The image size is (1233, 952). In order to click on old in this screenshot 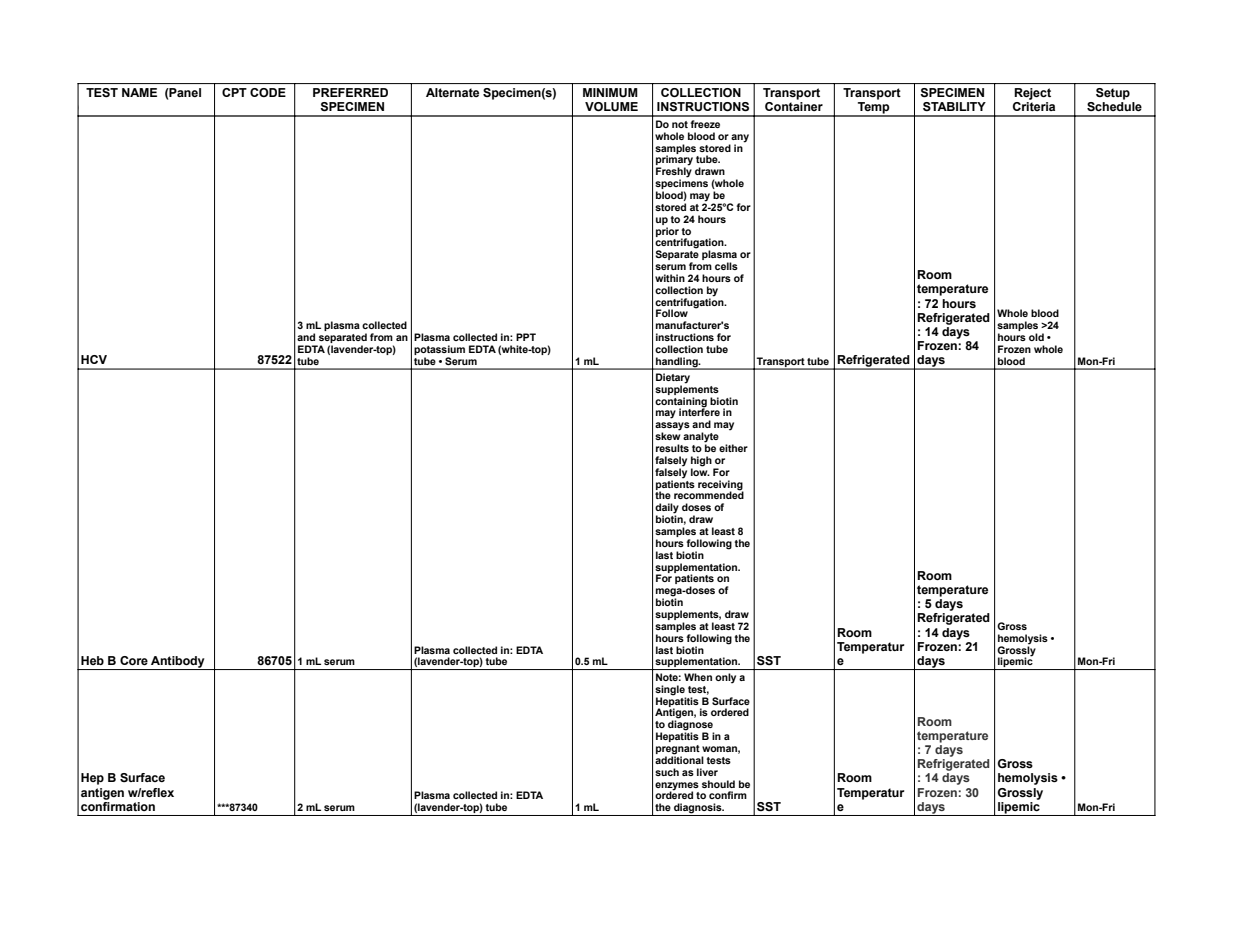, I will do `click(1036, 337)`.
